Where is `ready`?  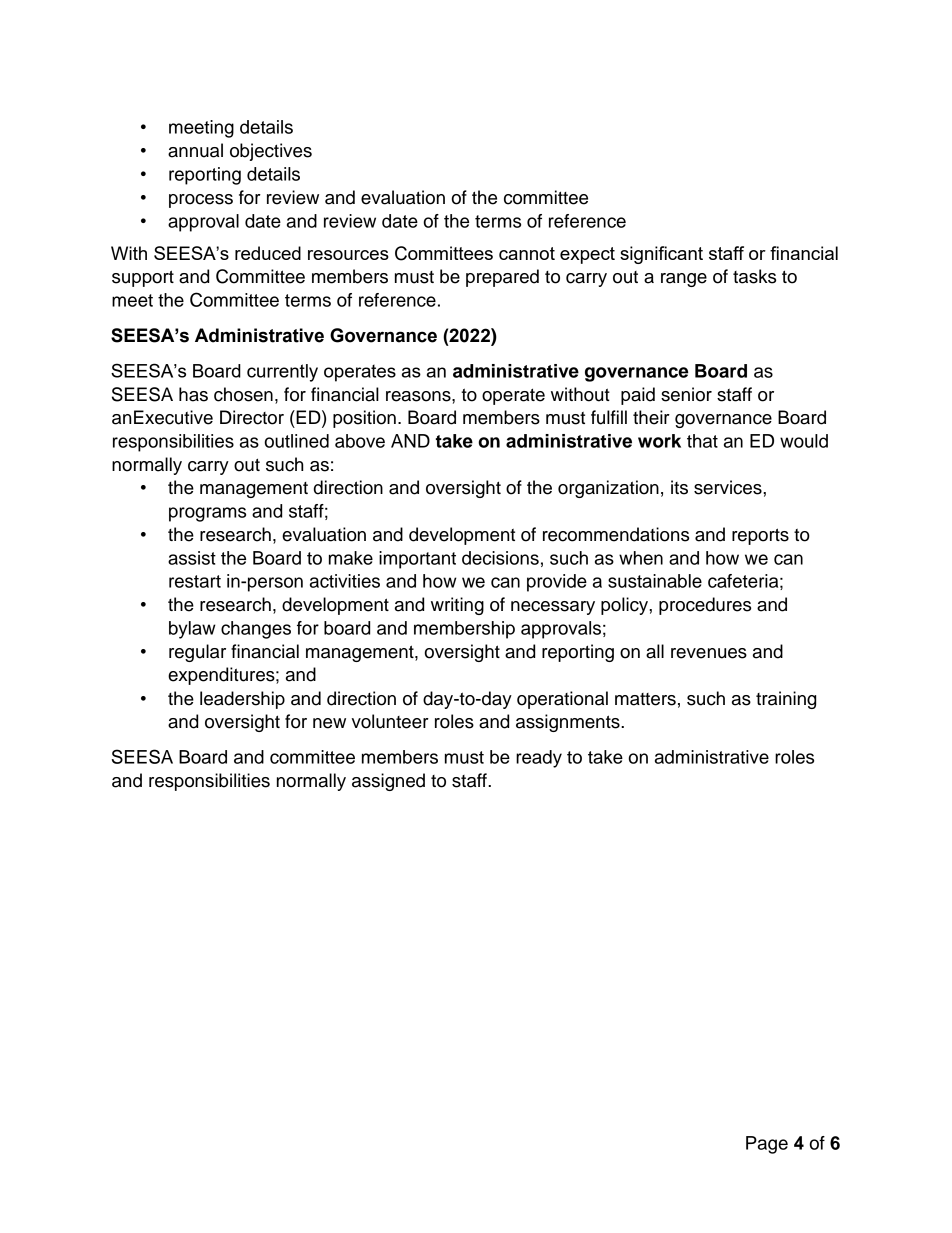
ready is located at coordinates (539, 759).
